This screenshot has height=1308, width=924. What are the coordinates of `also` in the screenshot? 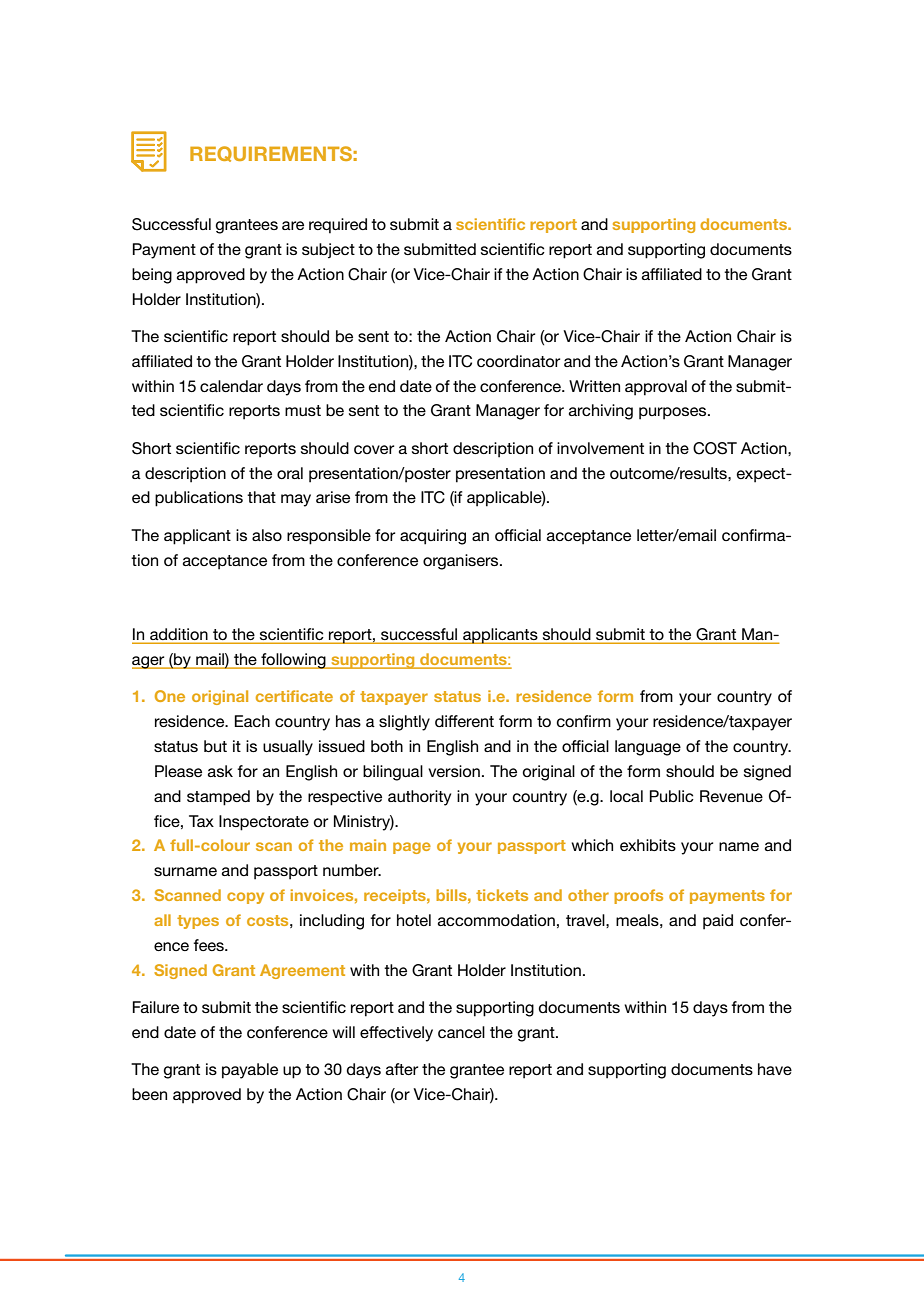 It's located at (267, 535).
